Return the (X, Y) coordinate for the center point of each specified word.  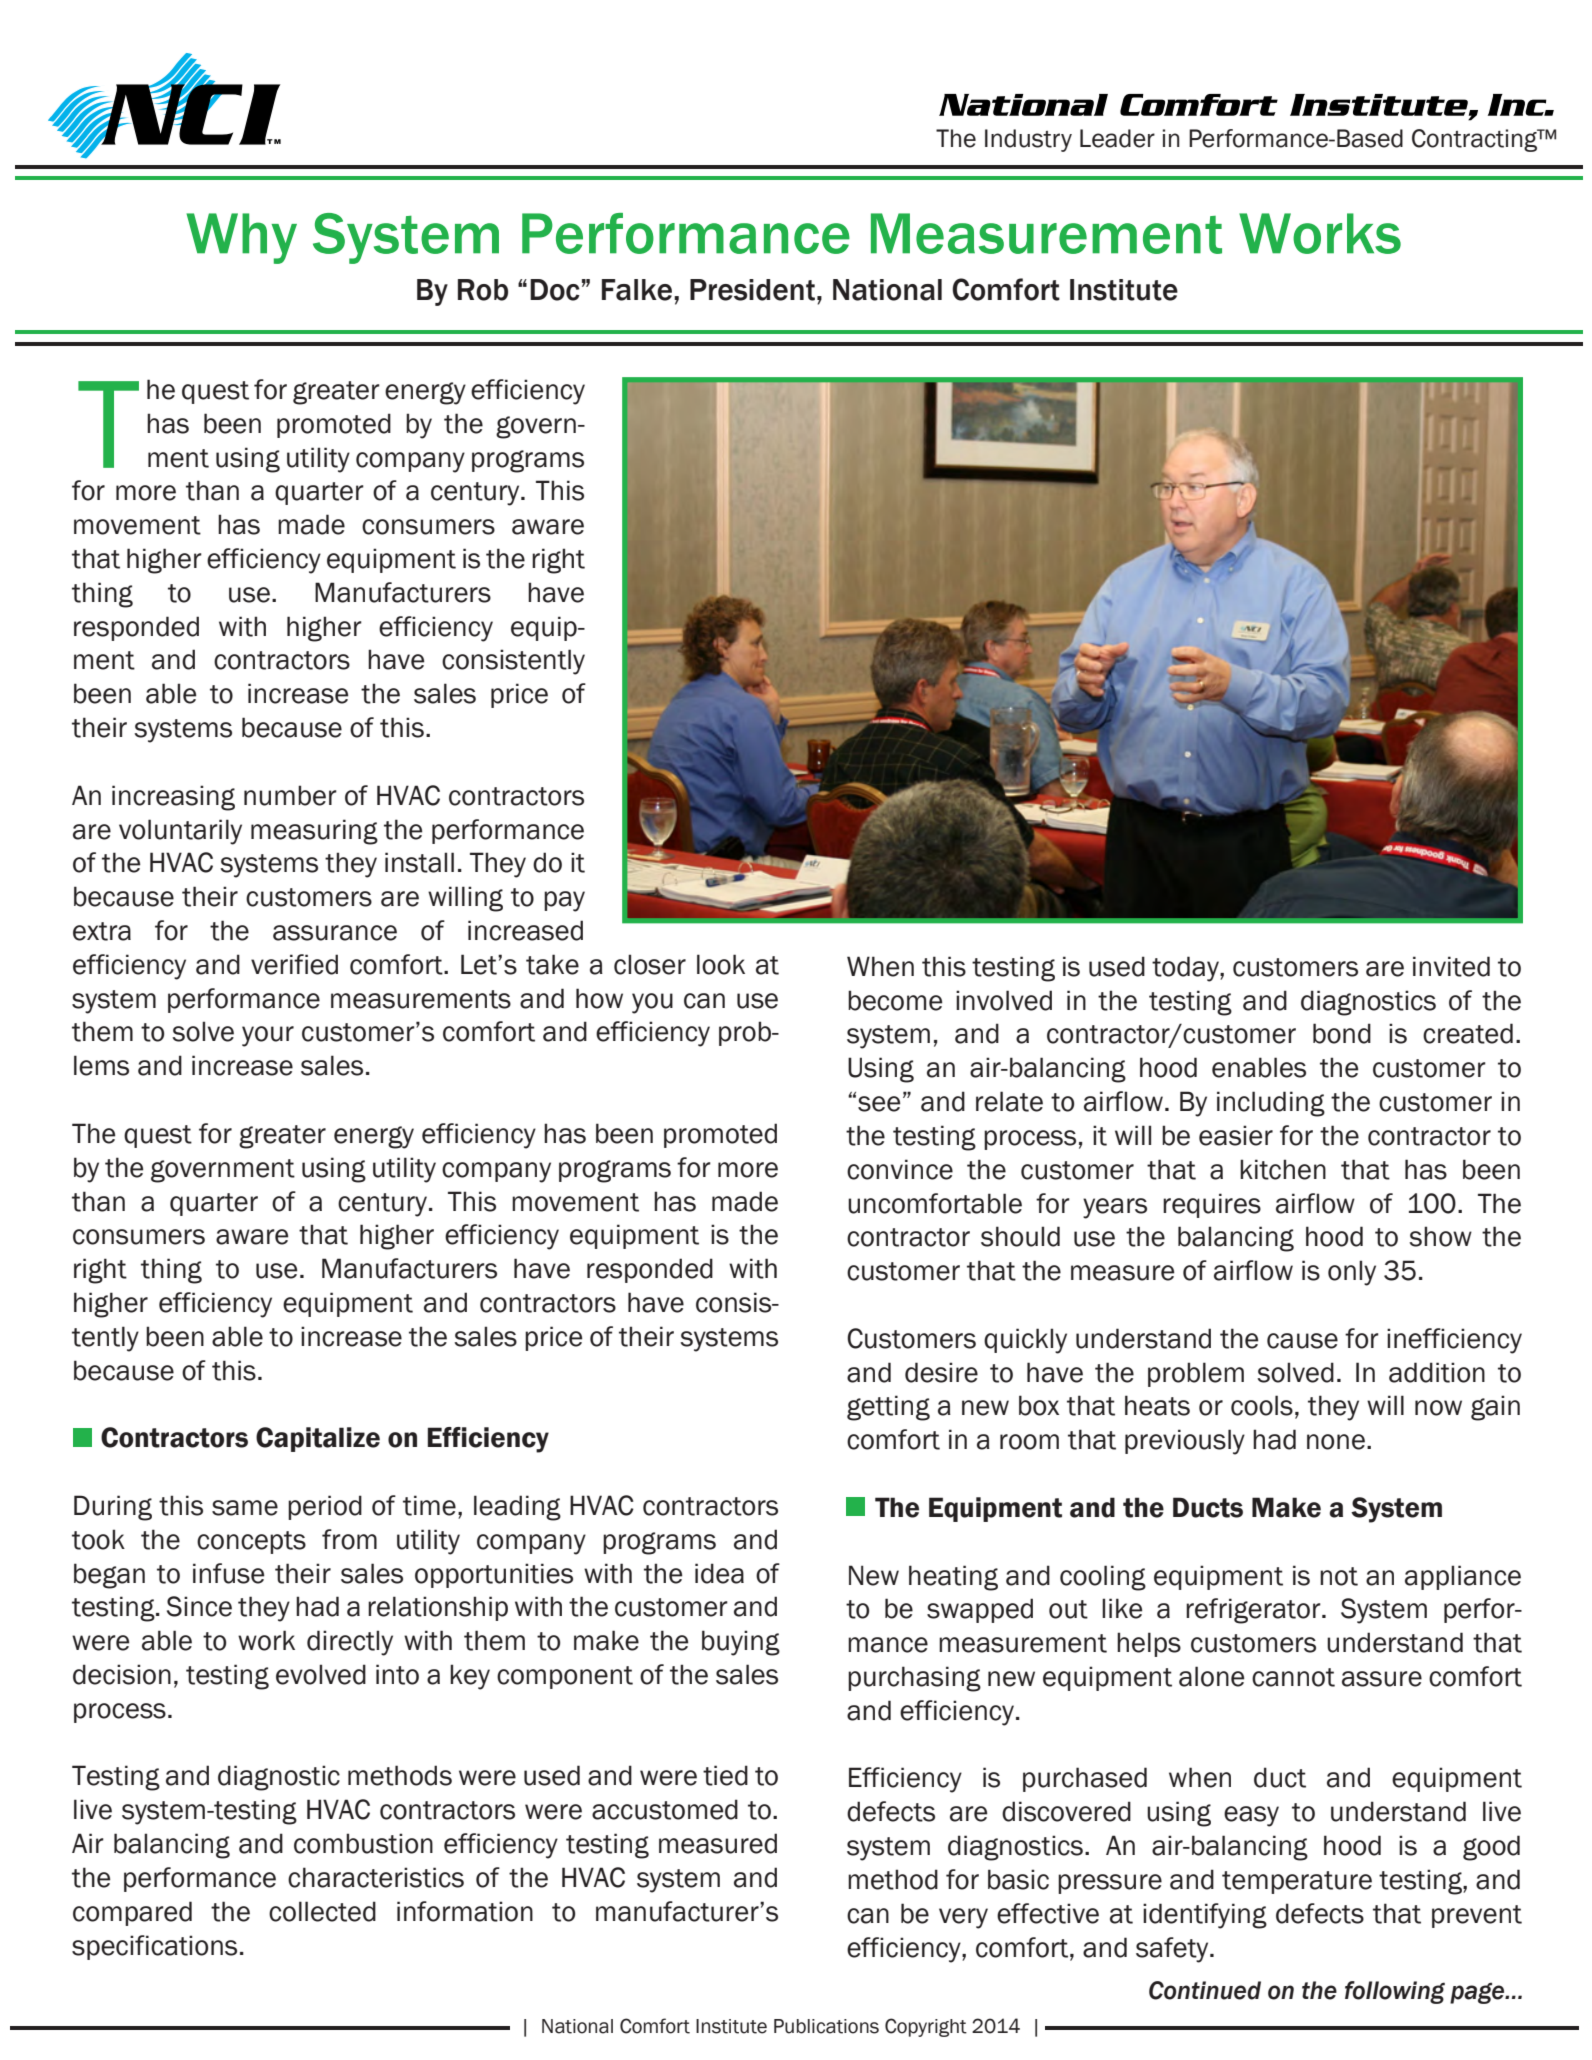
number (290, 795)
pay (564, 901)
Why (241, 238)
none (1336, 1442)
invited (1451, 966)
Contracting (1476, 140)
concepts (251, 1542)
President (752, 290)
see (879, 1104)
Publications (826, 2026)
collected (322, 1911)
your (268, 1036)
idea (719, 1573)
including (1271, 1104)
